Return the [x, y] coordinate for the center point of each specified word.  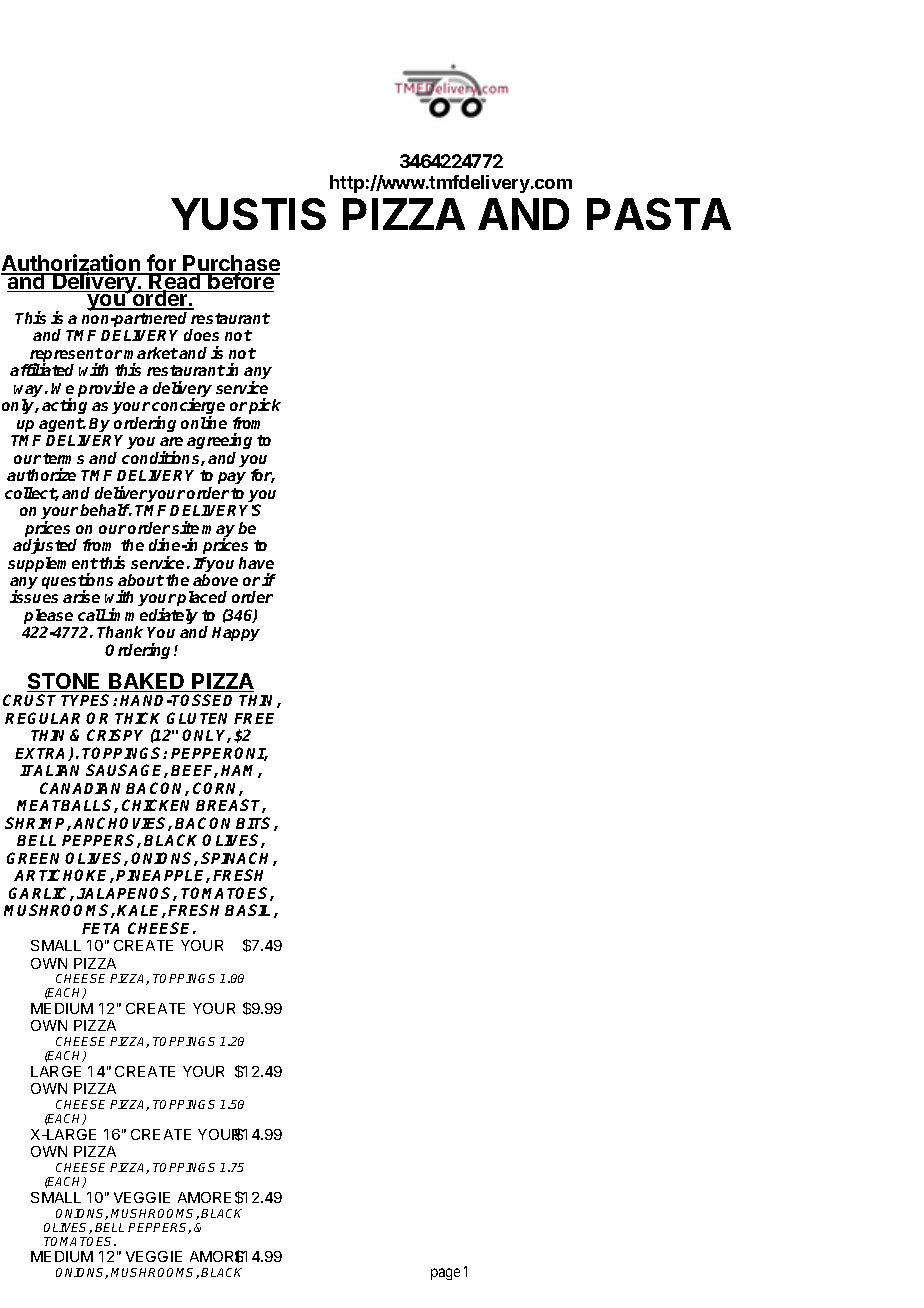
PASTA [659, 214]
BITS [255, 824]
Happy [236, 634]
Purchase [231, 265]
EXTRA [42, 754]
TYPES [87, 700]
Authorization [71, 264]
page [445, 1274]
